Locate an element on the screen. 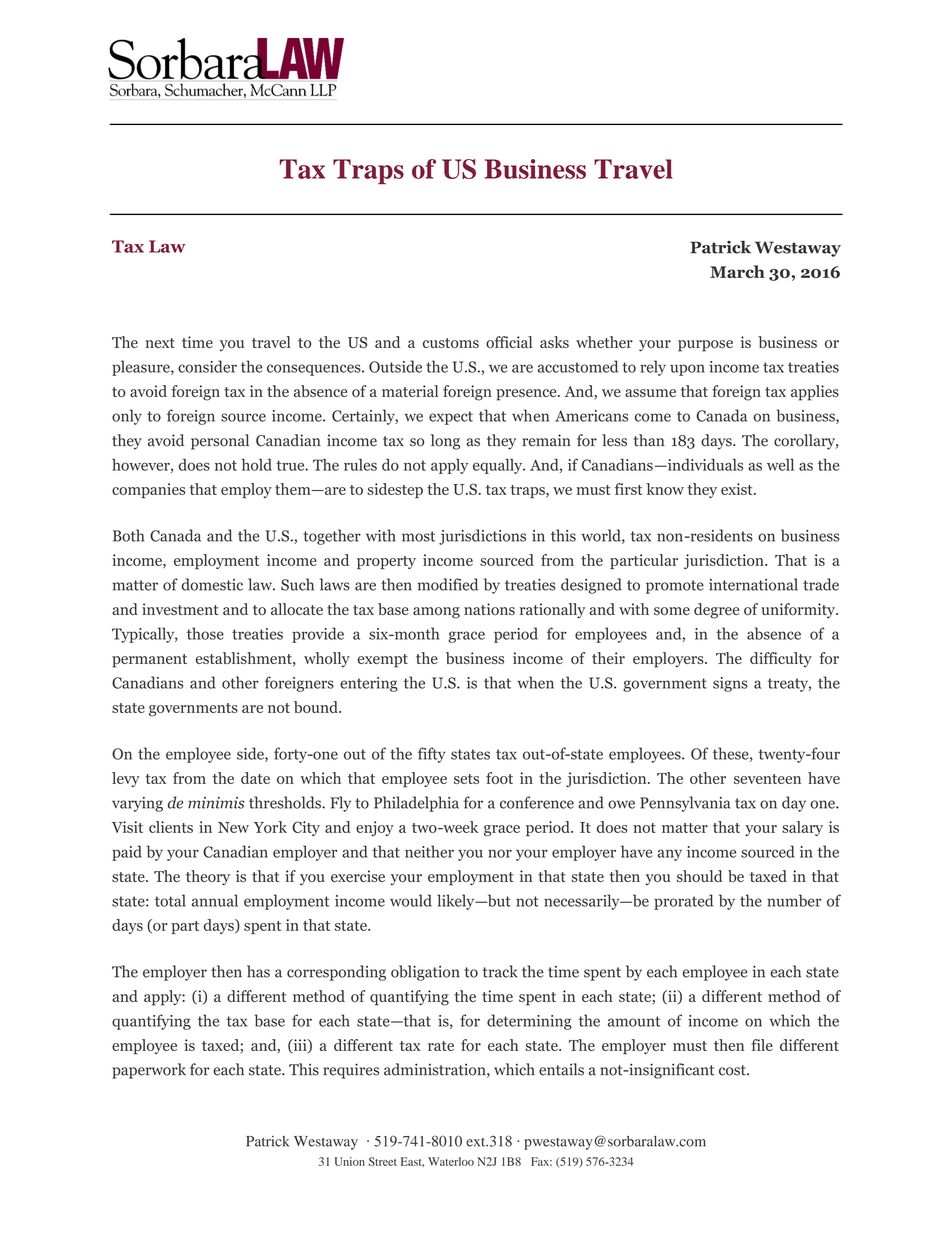 Image resolution: width=952 pixels, height=1233 pixels. number is located at coordinates (794, 900).
